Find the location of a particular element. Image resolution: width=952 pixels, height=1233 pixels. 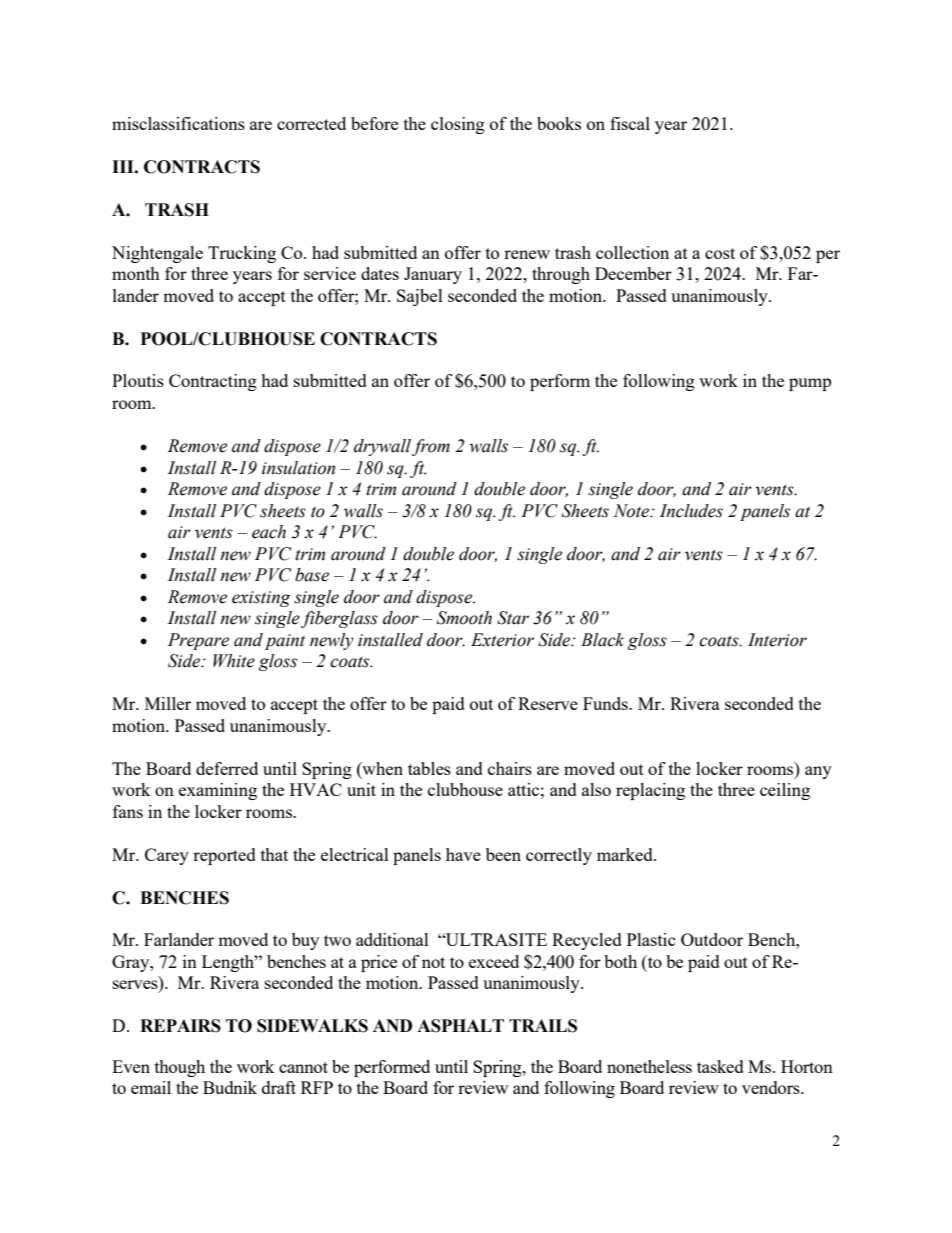

Interior is located at coordinates (777, 640).
